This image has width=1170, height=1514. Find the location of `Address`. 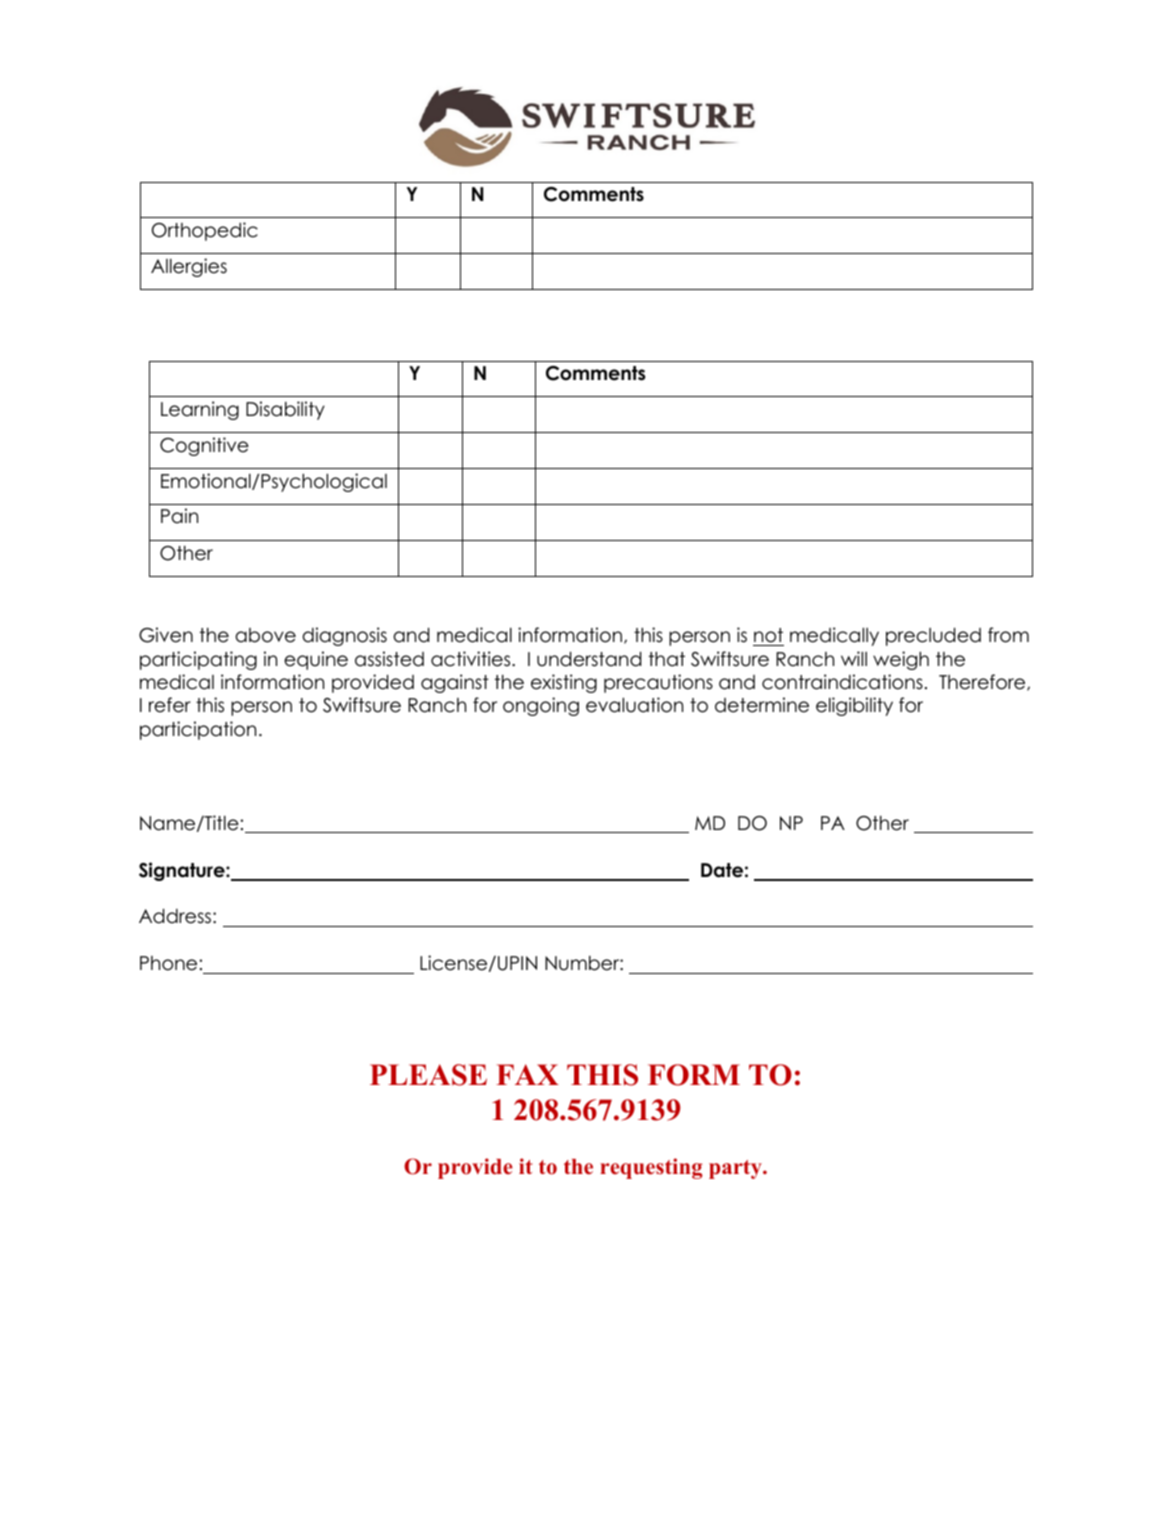

Address is located at coordinates (176, 916).
